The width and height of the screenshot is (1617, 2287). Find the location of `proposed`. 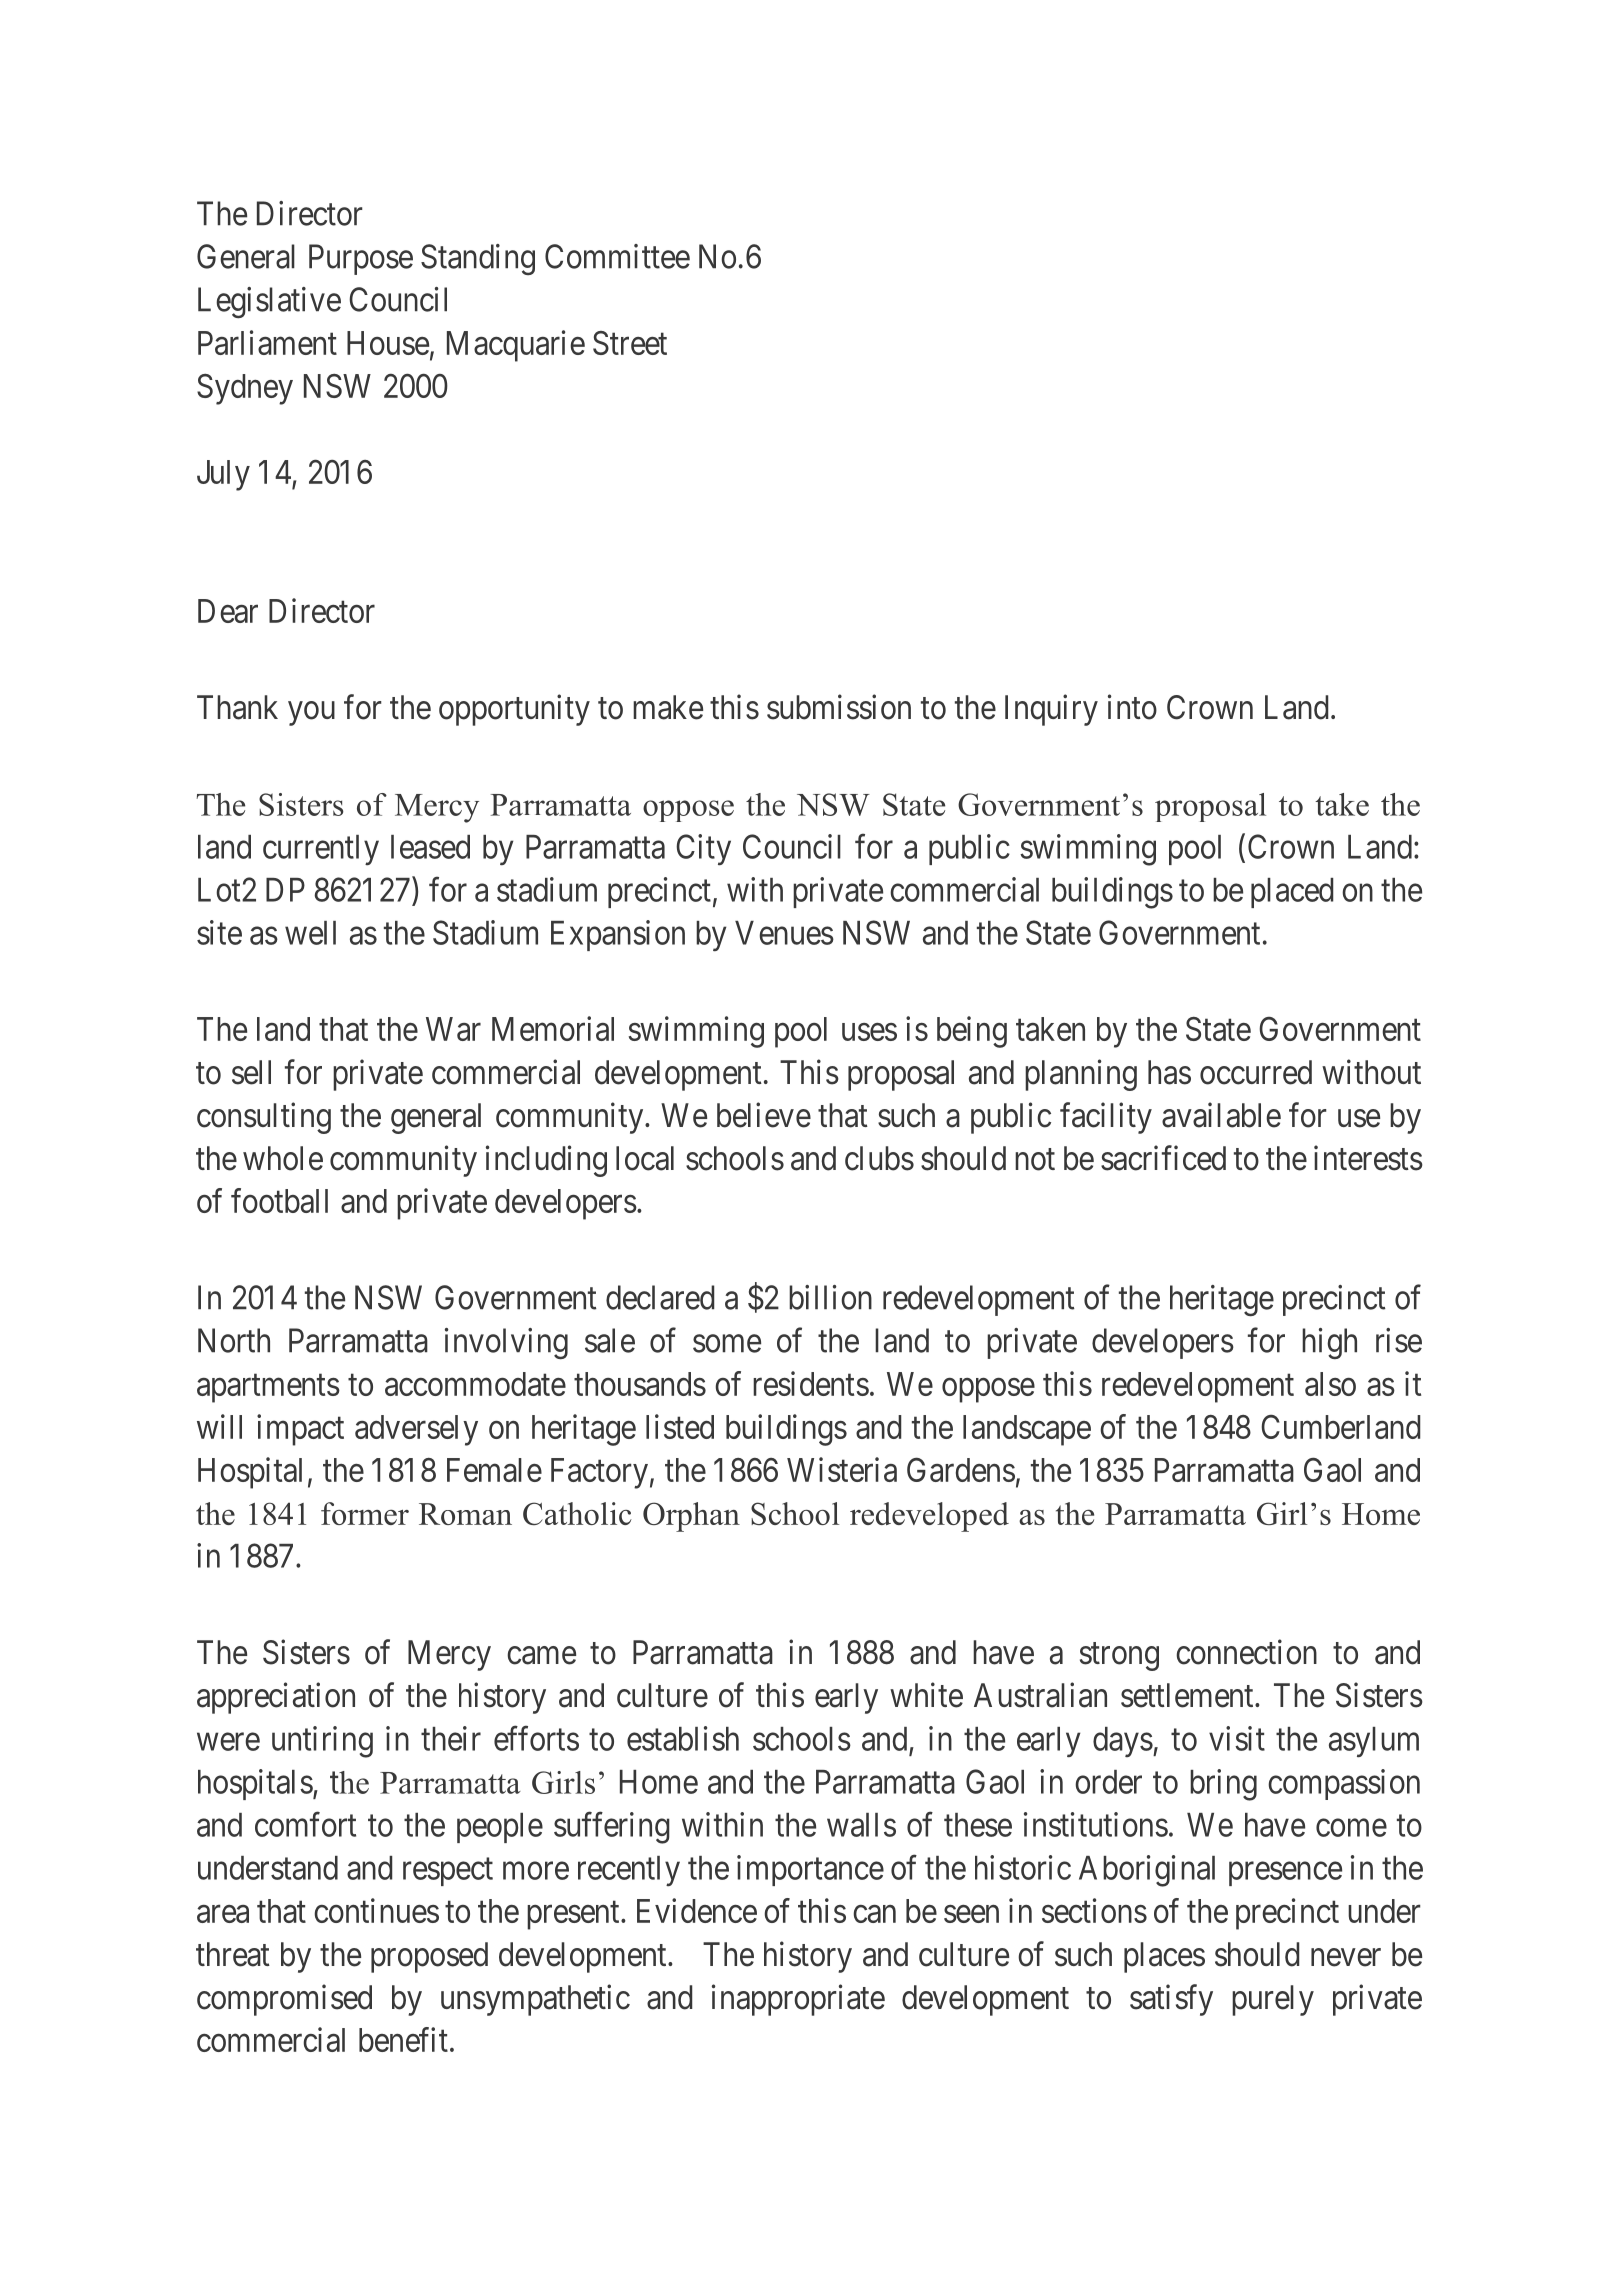

proposed is located at coordinates (429, 1957).
